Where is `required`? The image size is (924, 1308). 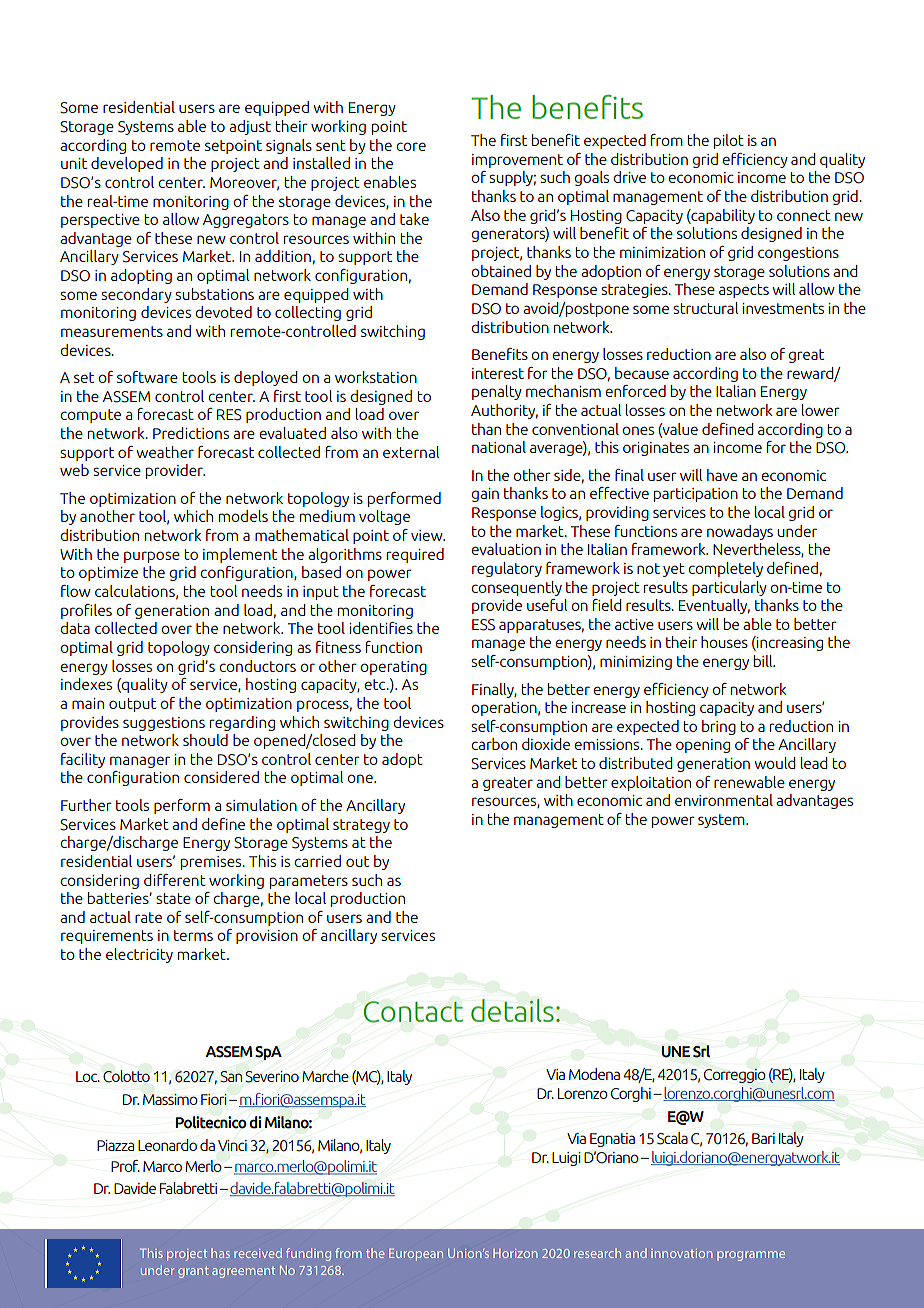
required is located at coordinates (415, 555).
